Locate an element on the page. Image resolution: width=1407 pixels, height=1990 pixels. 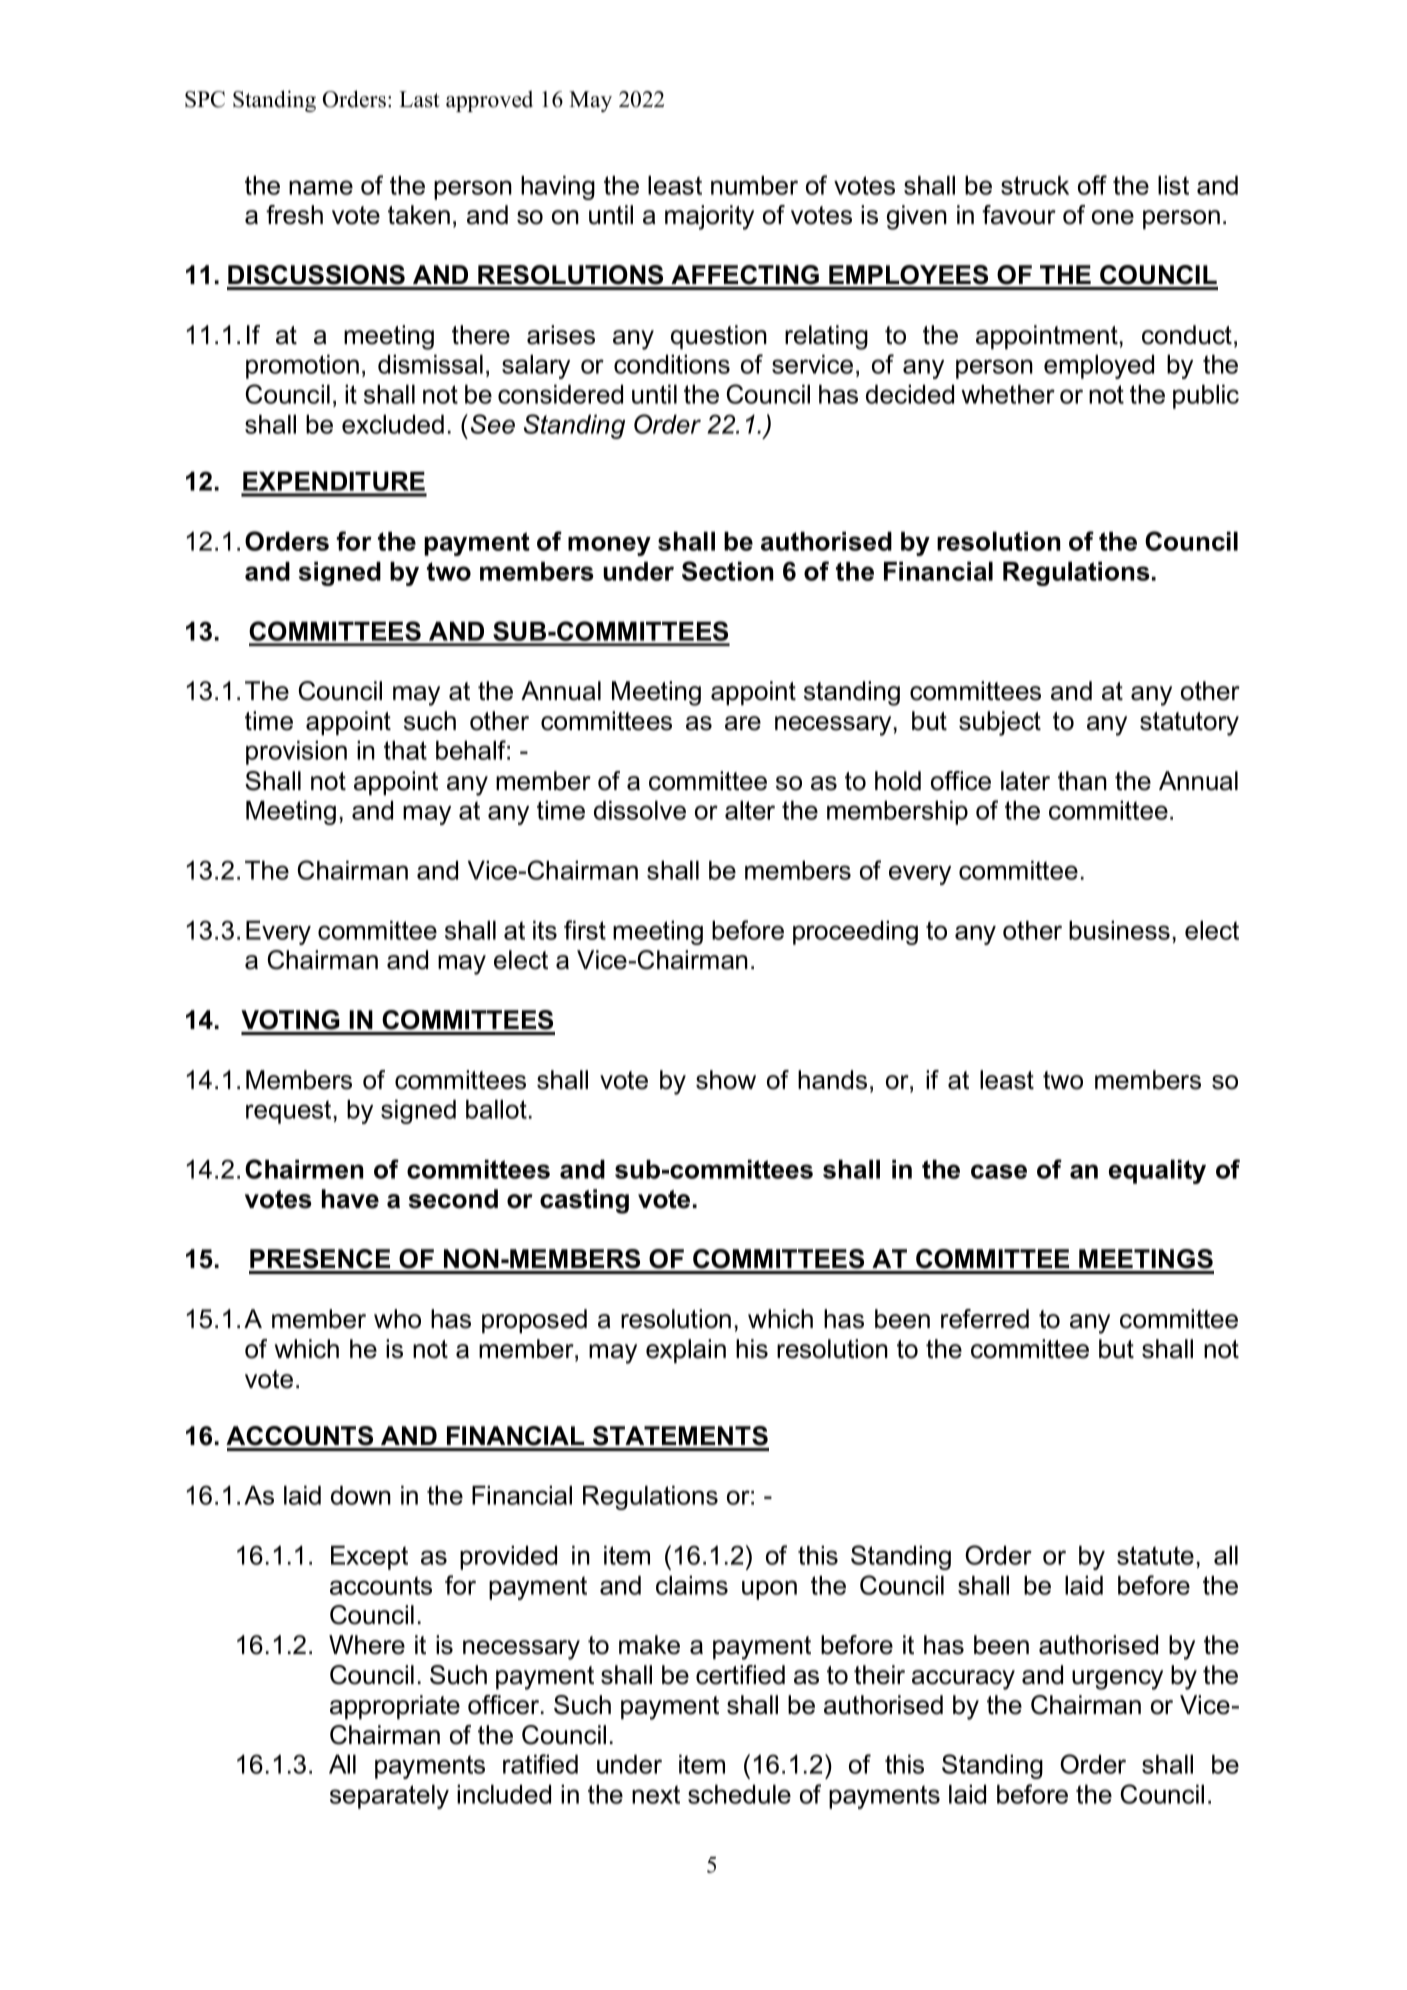
first is located at coordinates (585, 930).
